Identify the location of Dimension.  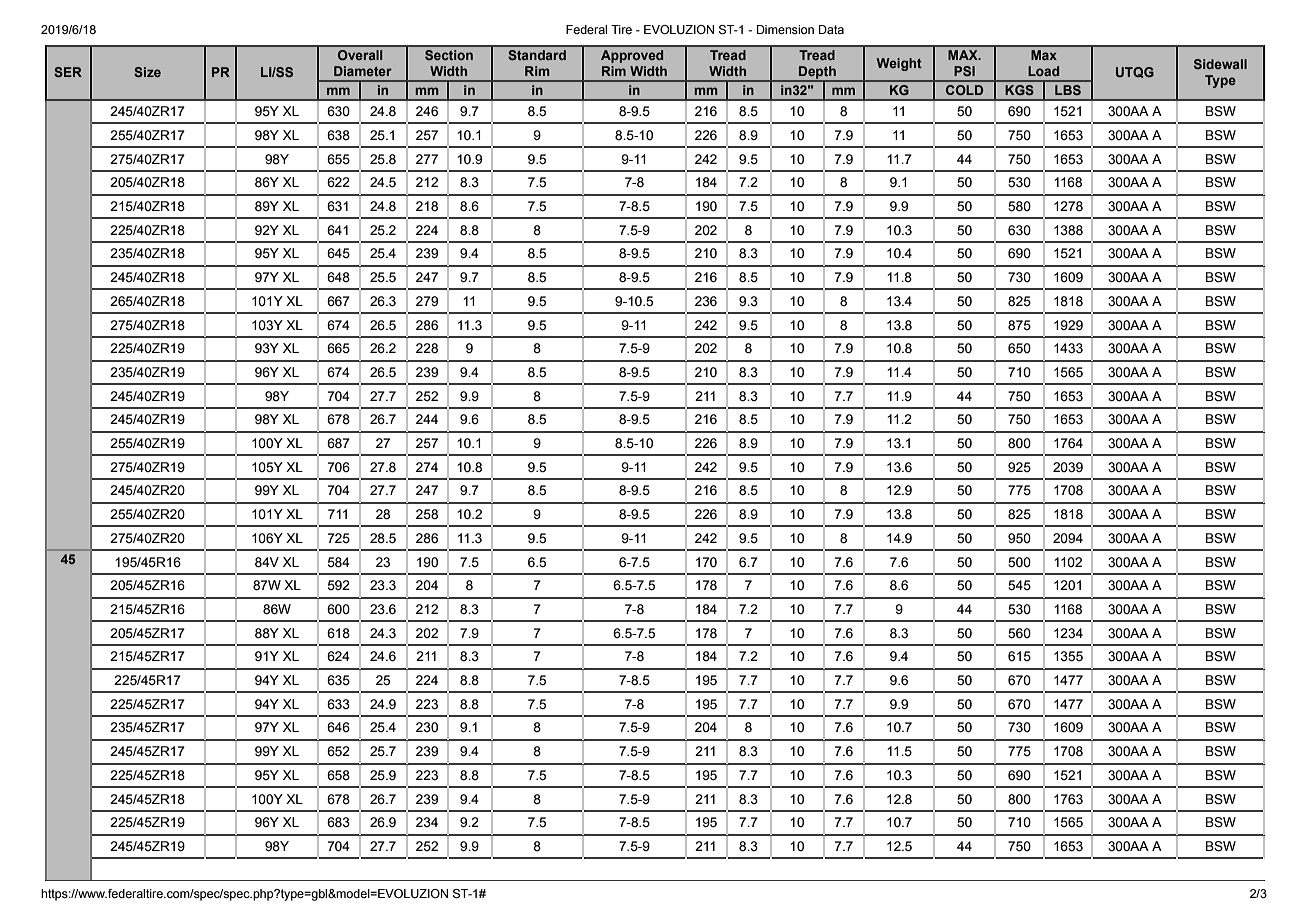
(785, 29).
